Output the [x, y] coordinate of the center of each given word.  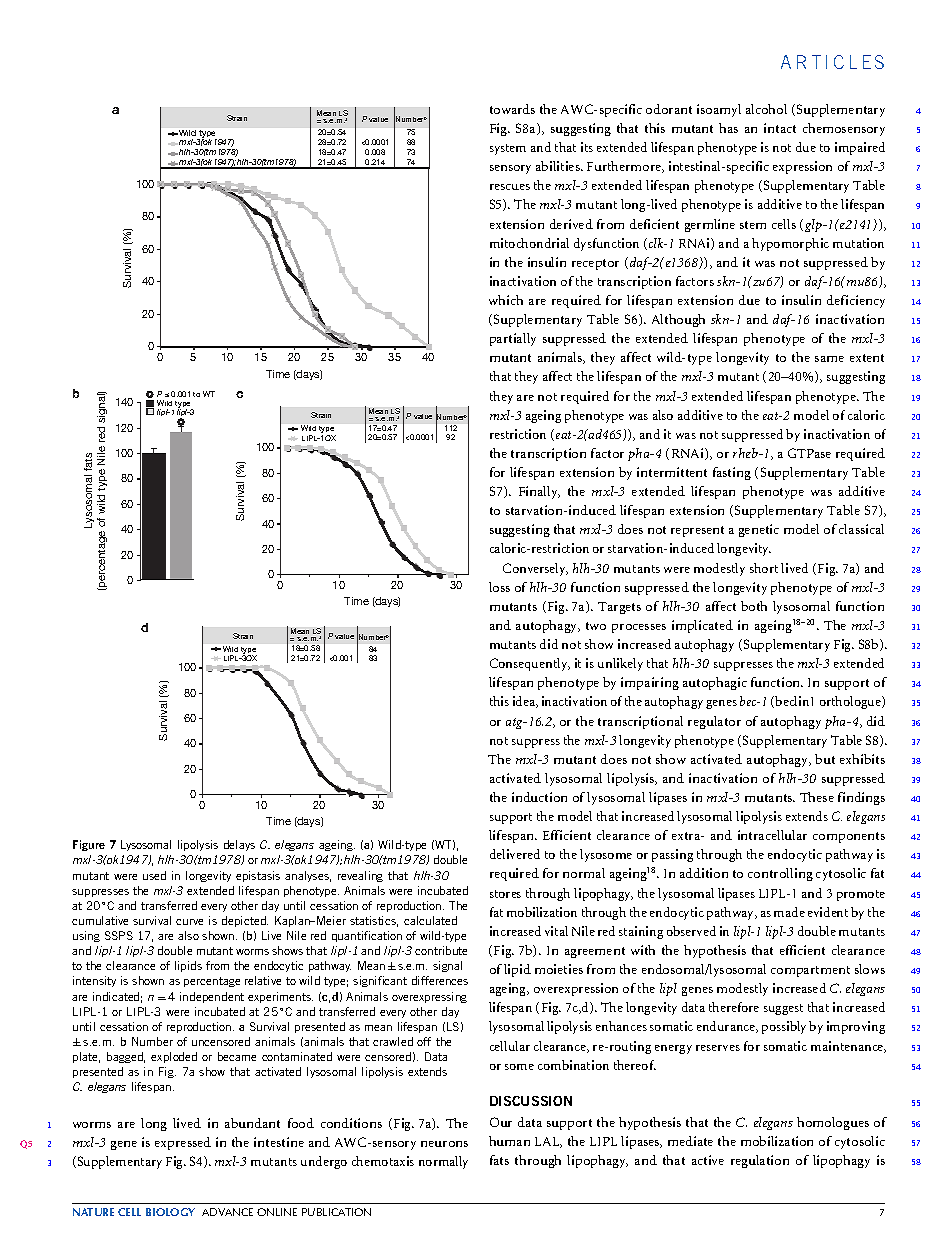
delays [239, 845]
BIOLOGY [170, 1212]
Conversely [535, 569]
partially [513, 339]
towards [512, 109]
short [764, 568]
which [506, 300]
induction [539, 797]
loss [499, 587]
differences [440, 980]
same [829, 359]
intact [780, 128]
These [817, 797]
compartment [810, 971]
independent [212, 997]
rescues [510, 187]
